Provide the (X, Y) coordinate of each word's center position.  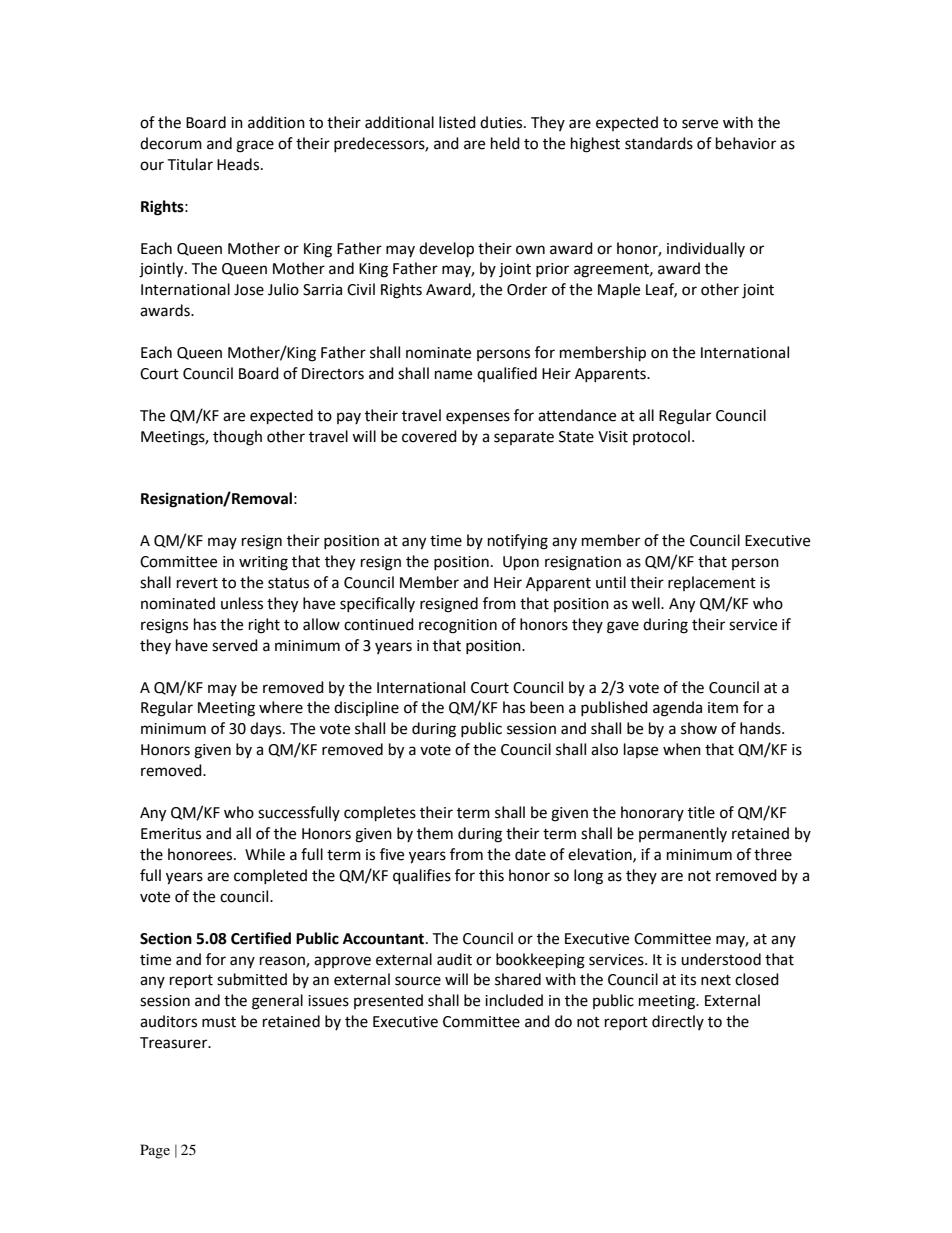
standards (659, 143)
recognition (458, 626)
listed (457, 122)
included (514, 1000)
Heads (239, 164)
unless (242, 603)
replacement (712, 583)
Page (155, 1151)
